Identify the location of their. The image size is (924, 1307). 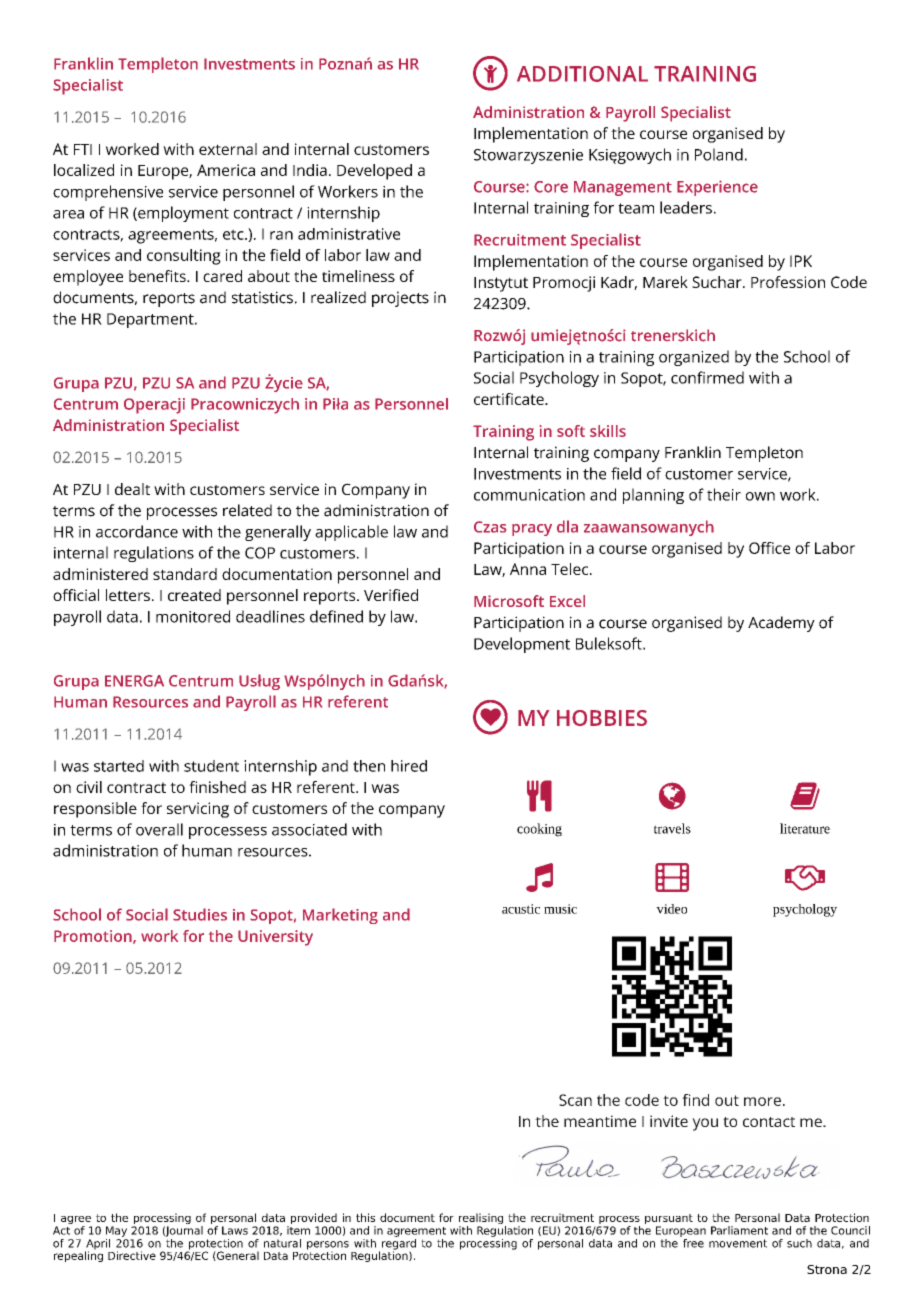
(724, 494).
